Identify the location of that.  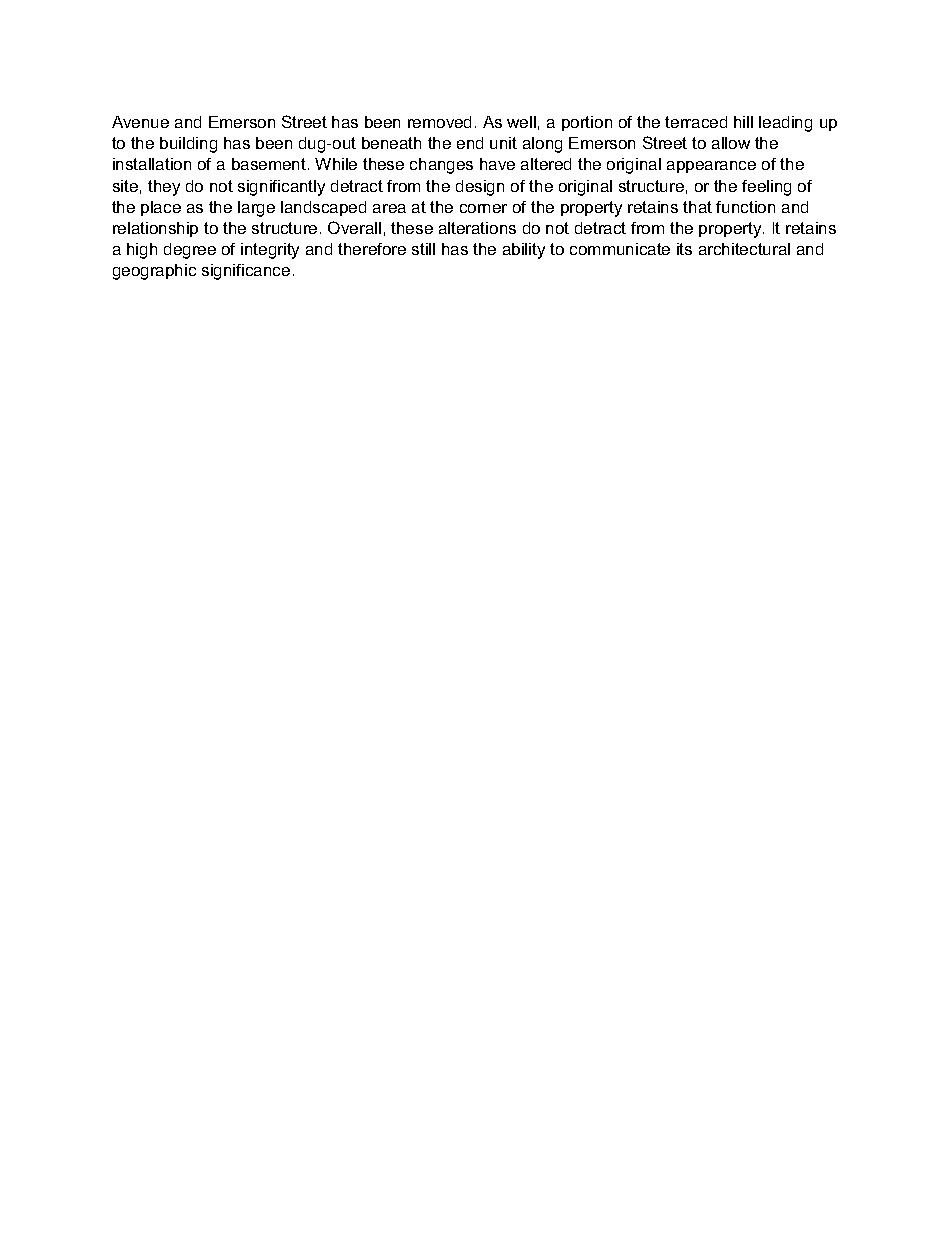
(697, 207).
